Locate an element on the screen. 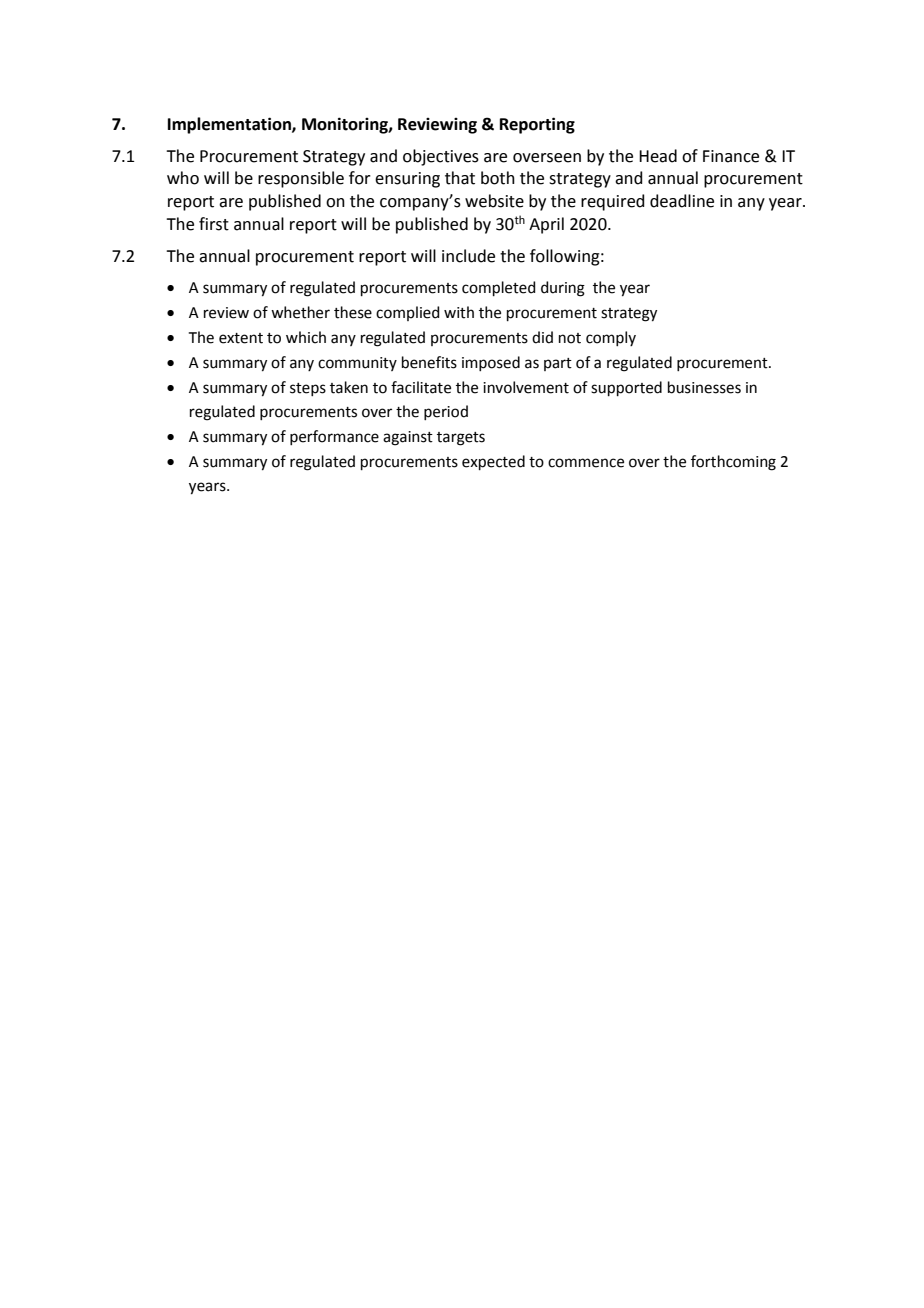 This screenshot has height=1308, width=924. performance is located at coordinates (334, 437).
